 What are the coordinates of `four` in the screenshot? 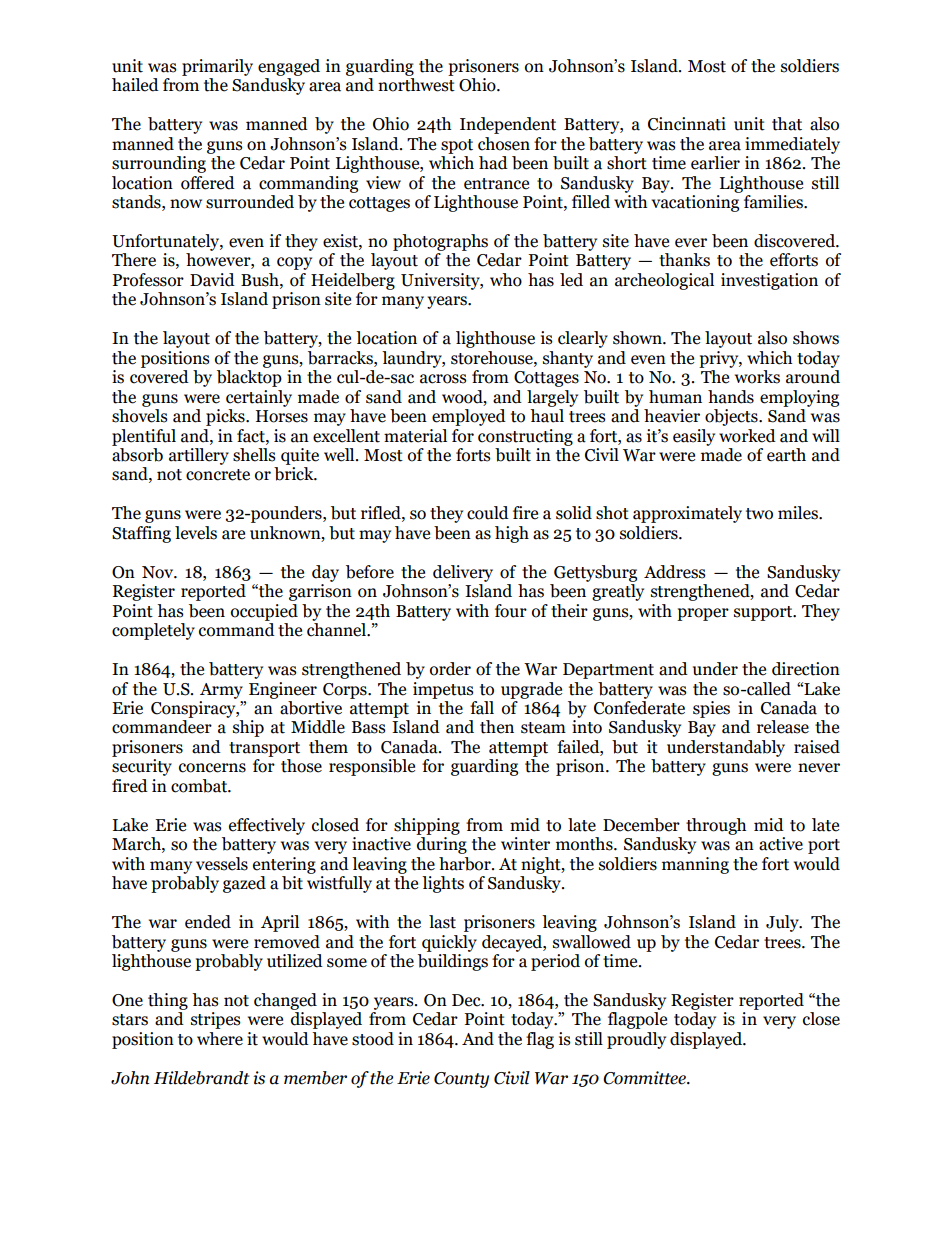 It's located at (511, 611).
